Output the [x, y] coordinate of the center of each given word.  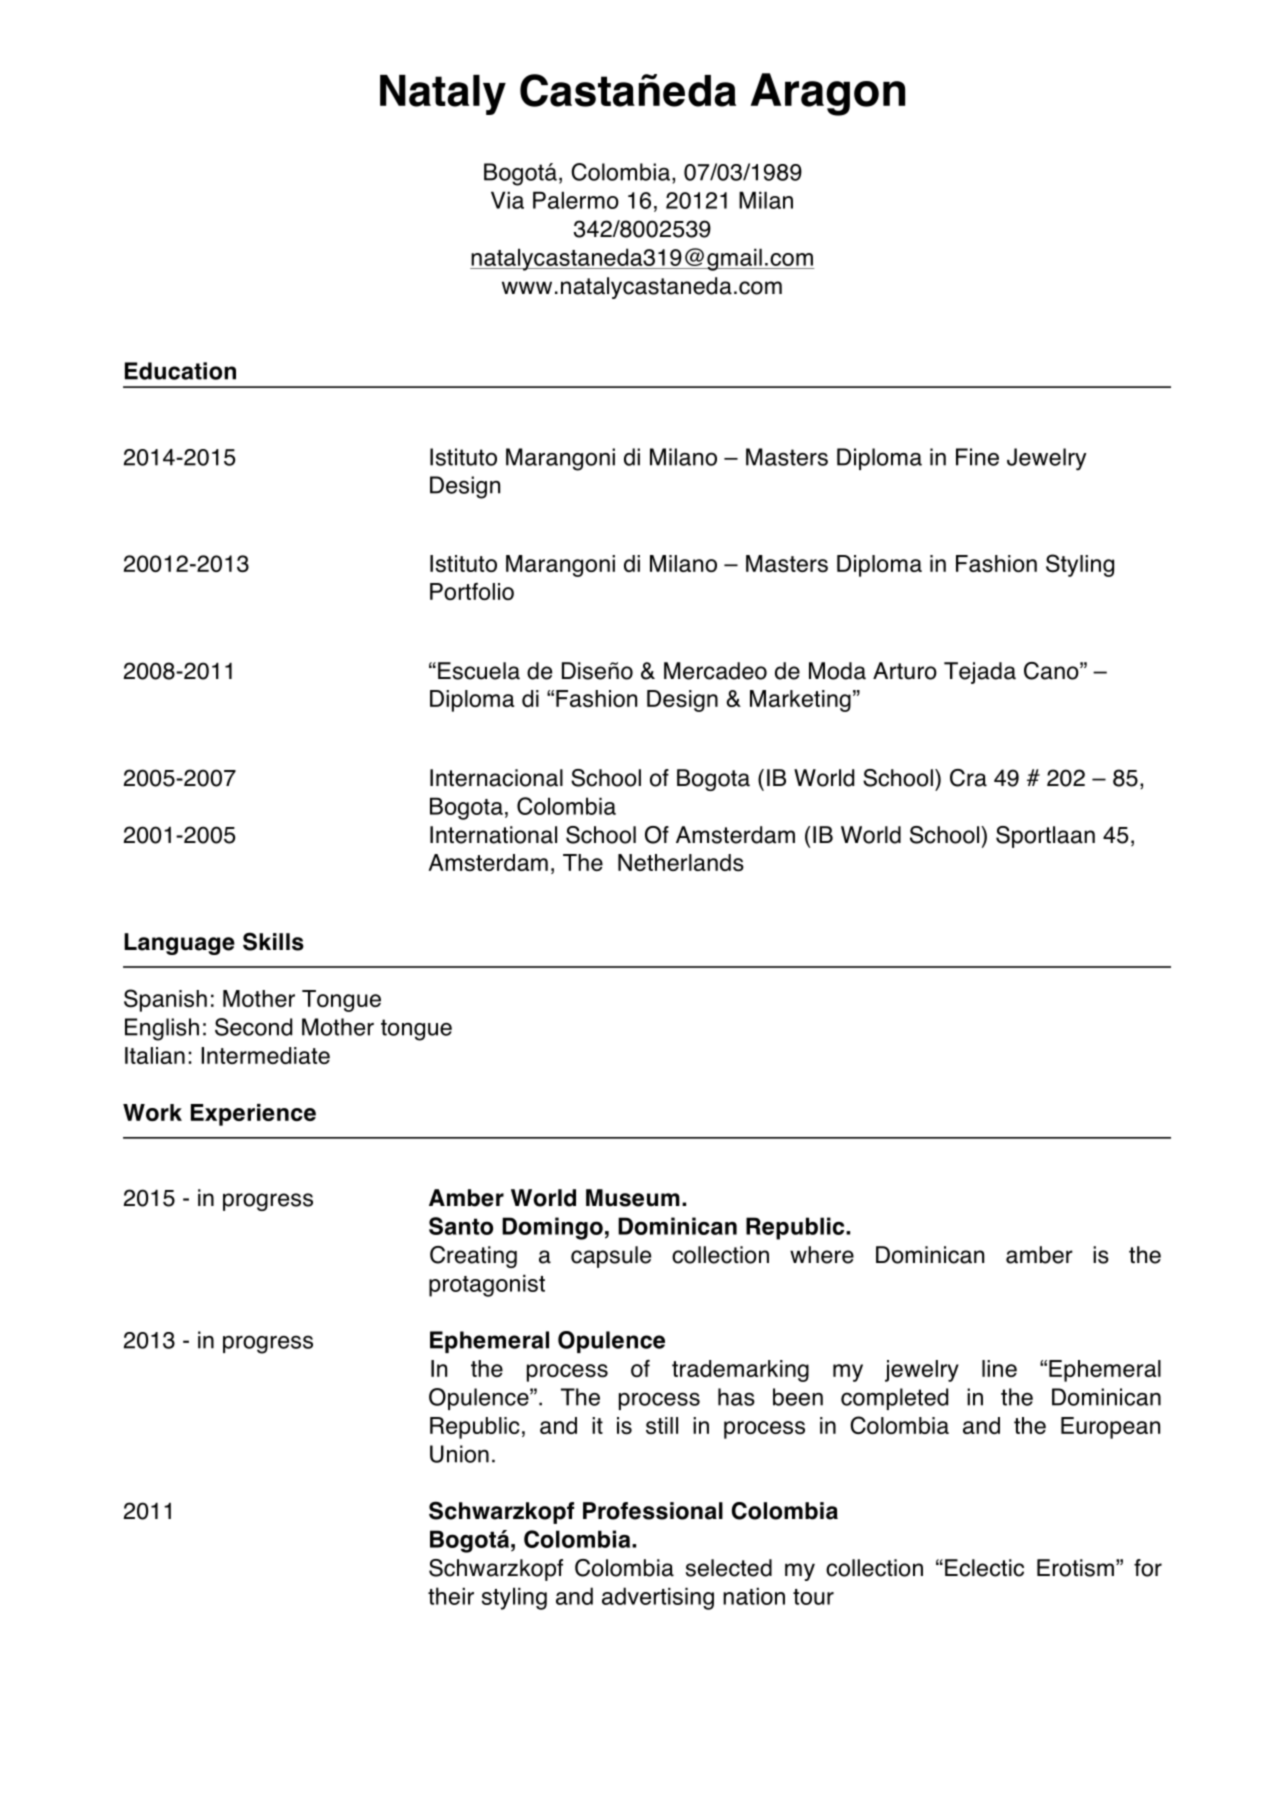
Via [507, 200]
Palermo [576, 200]
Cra [968, 778]
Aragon [828, 94]
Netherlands [681, 863]
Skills [273, 941]
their [451, 1596]
